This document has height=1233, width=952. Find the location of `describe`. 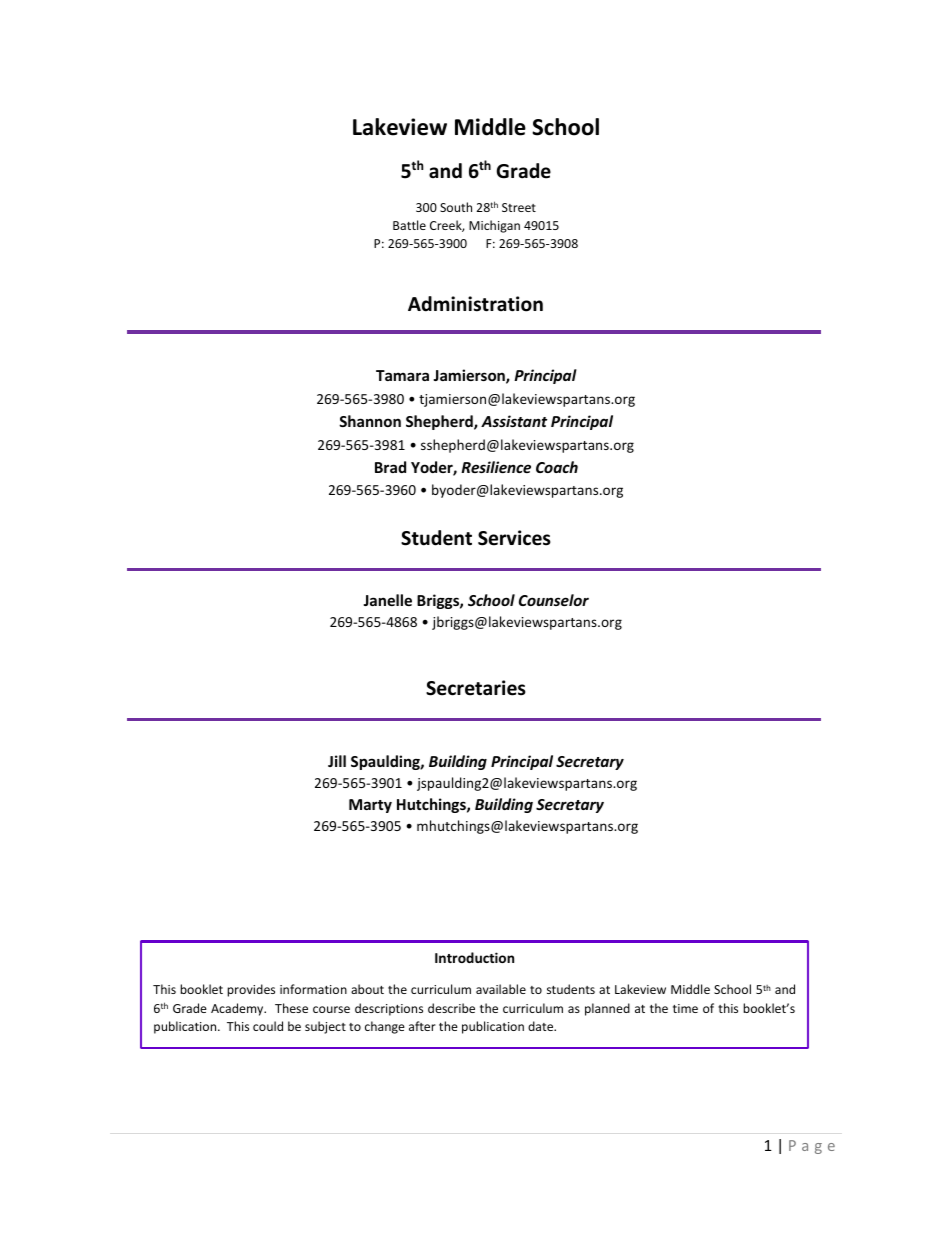

describe is located at coordinates (451, 1008).
